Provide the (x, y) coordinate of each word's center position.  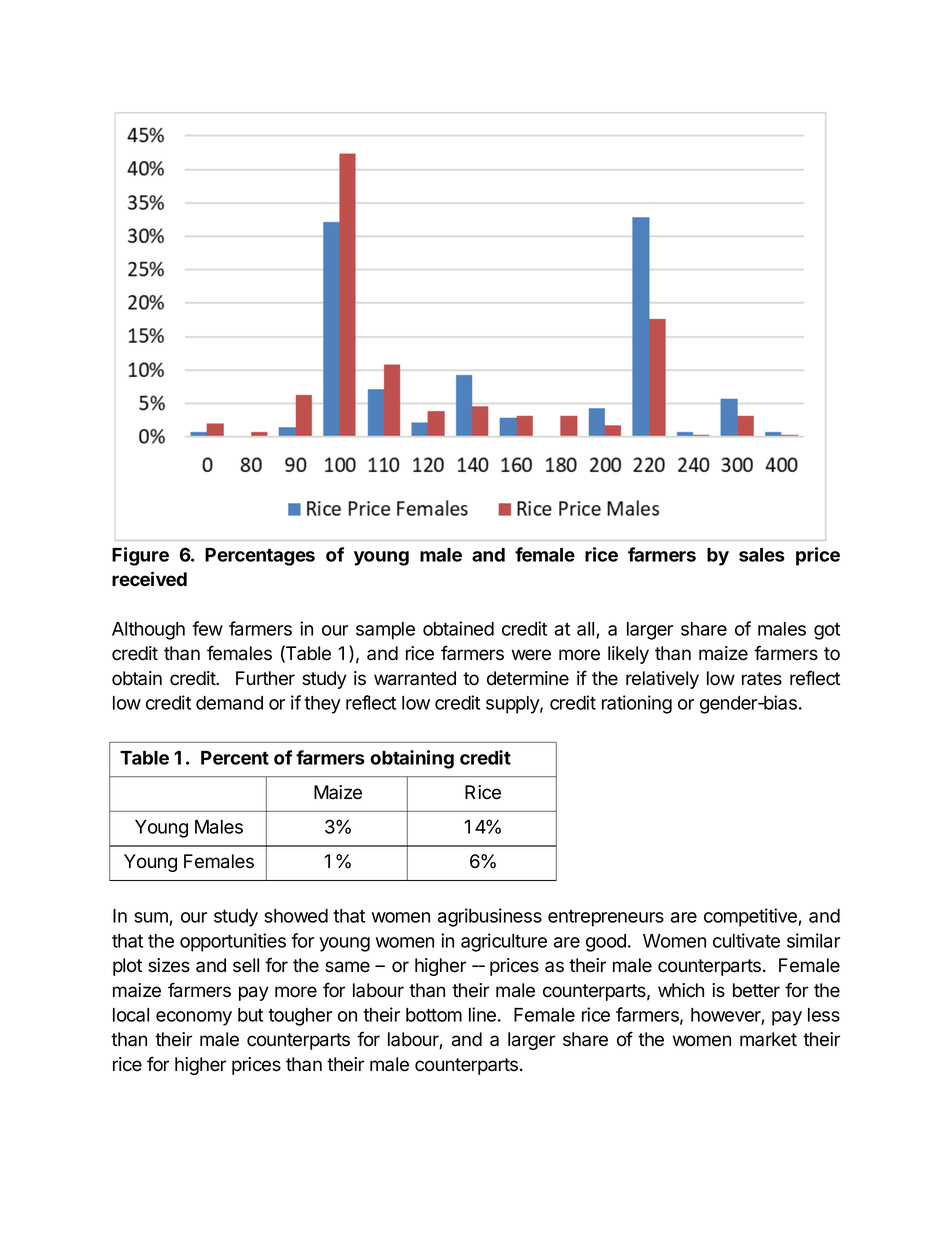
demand (229, 703)
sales (762, 555)
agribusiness (490, 917)
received (149, 579)
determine (528, 678)
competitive (751, 917)
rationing (637, 704)
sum (152, 919)
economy (194, 1018)
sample (385, 631)
